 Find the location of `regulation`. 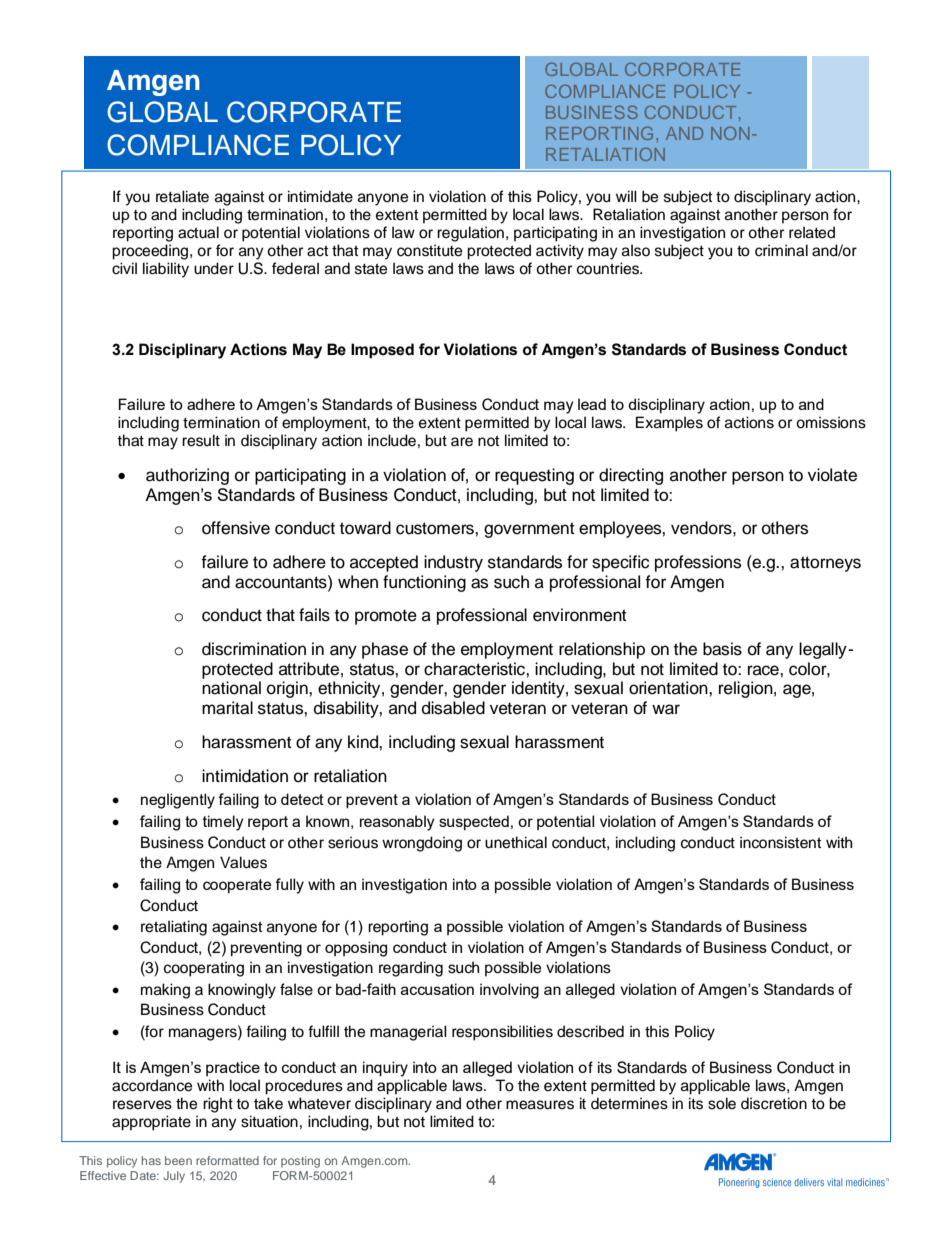

regulation is located at coordinates (470, 234).
